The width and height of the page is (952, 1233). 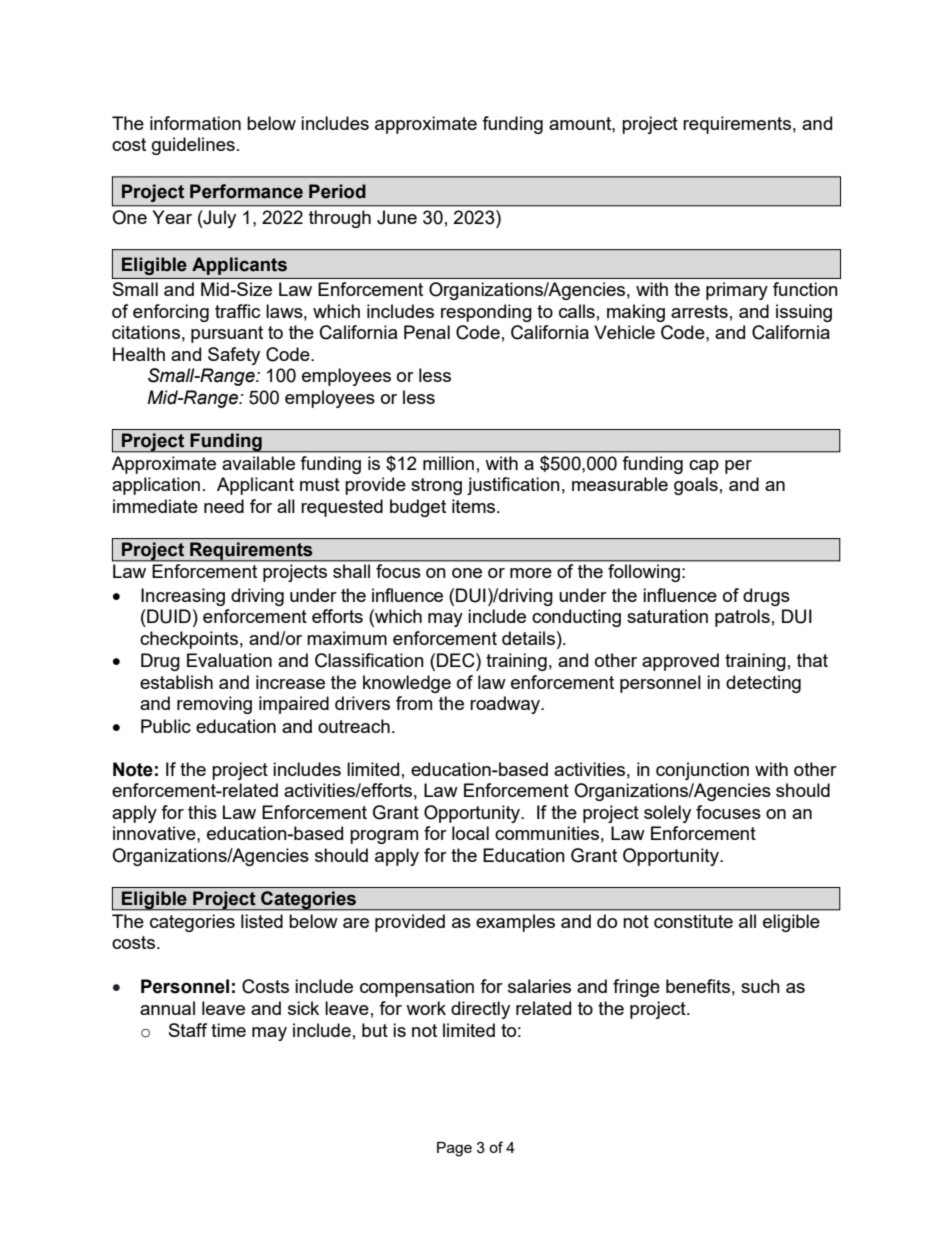 I want to click on time, so click(x=228, y=1030).
